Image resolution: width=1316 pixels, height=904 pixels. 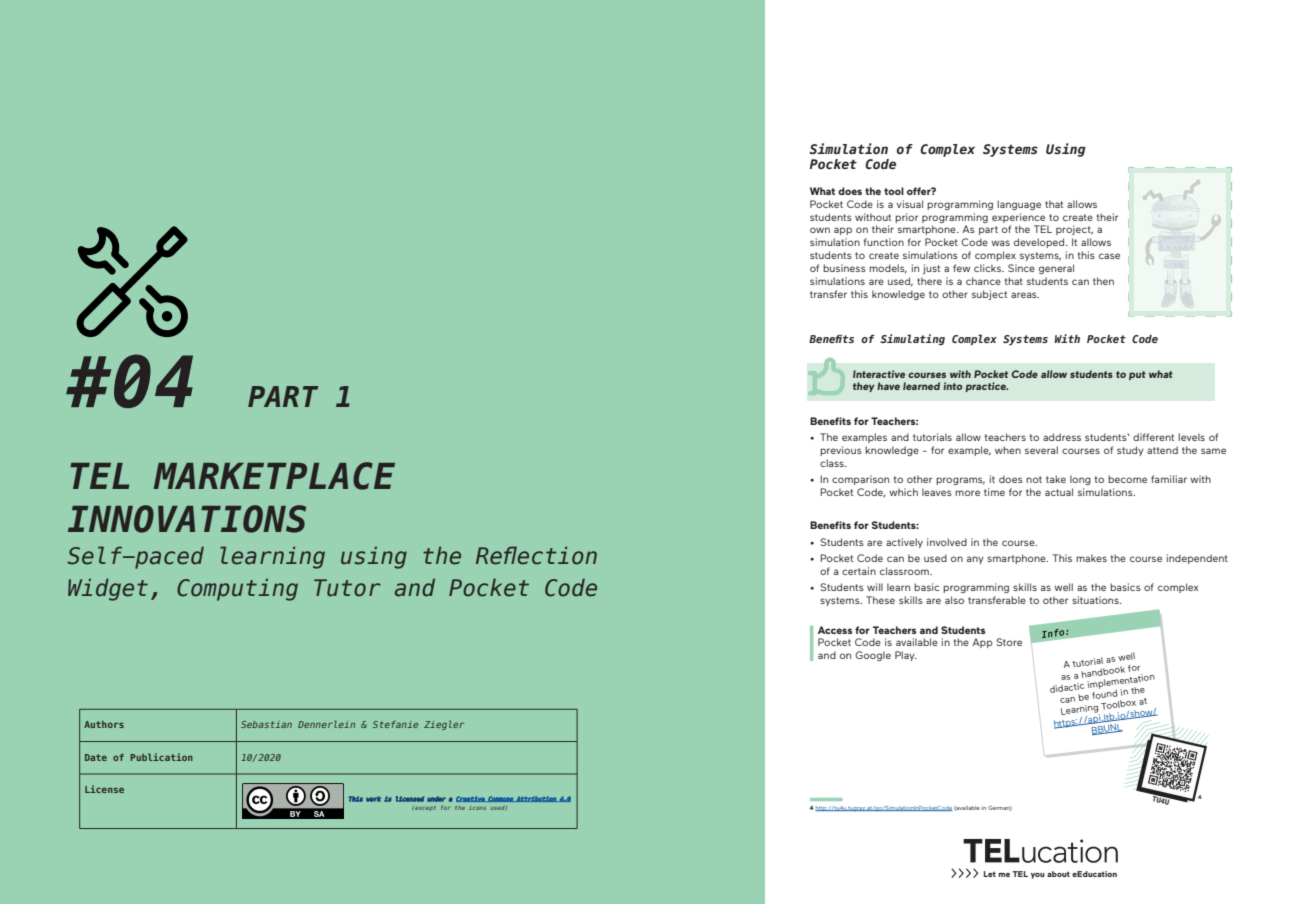 I want to click on project, so click(x=1074, y=230).
